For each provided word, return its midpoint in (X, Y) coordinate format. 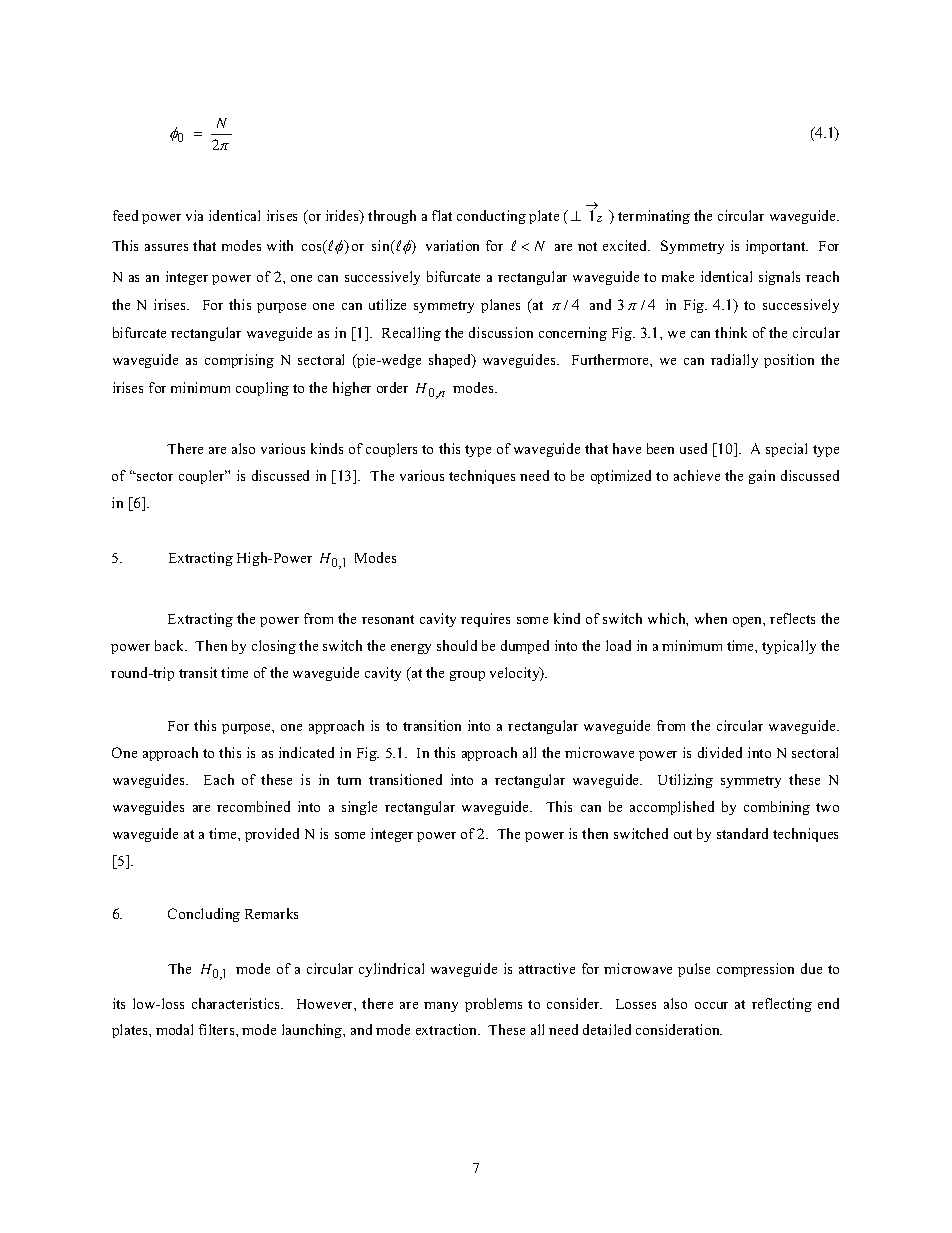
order (392, 387)
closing (274, 647)
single (359, 808)
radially (734, 361)
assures (166, 247)
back (171, 645)
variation (452, 245)
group (467, 676)
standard (742, 833)
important (777, 247)
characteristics (237, 1003)
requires (485, 620)
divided (720, 752)
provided (272, 835)
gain (762, 477)
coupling (262, 389)
